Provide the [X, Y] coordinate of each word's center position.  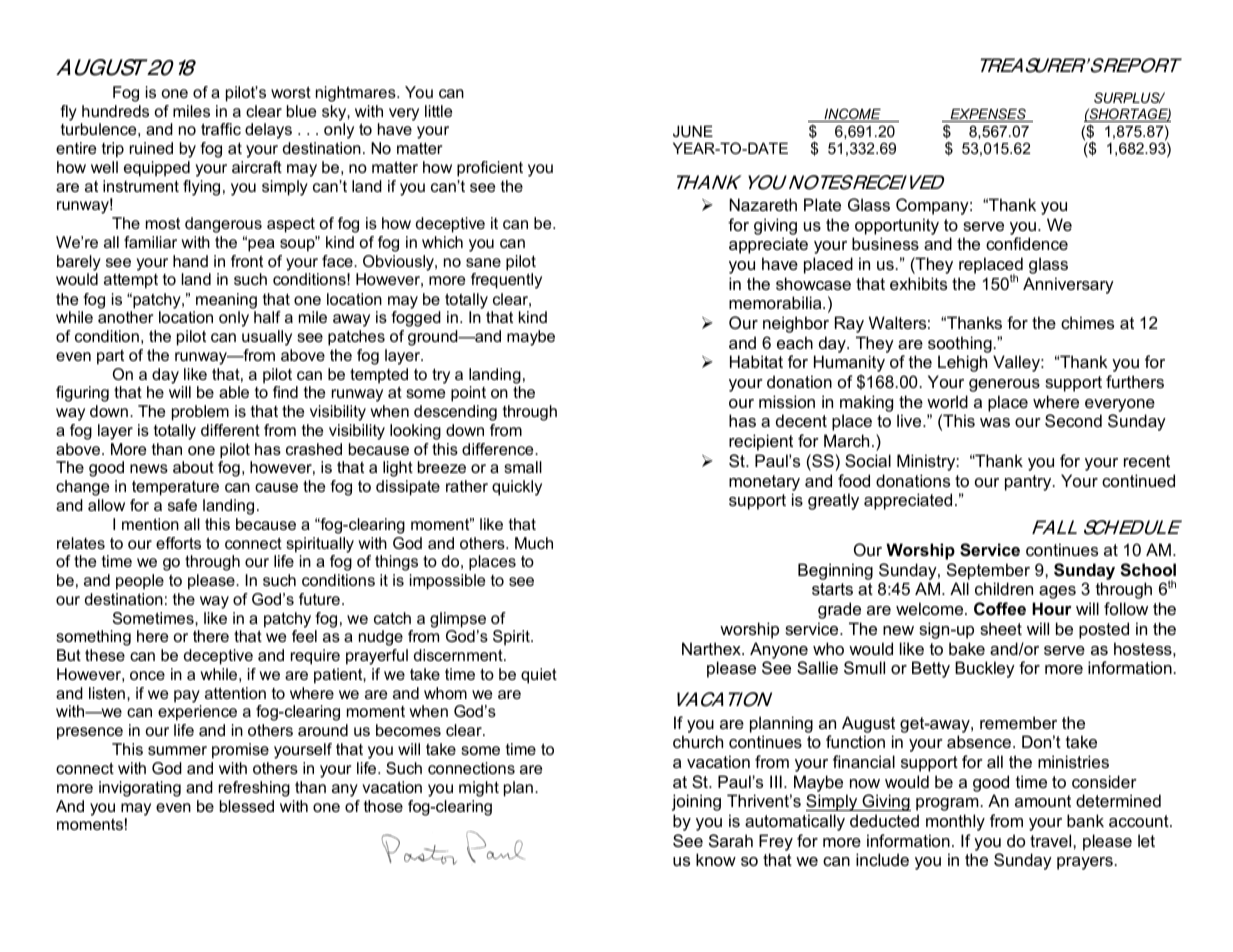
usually [267, 338]
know [716, 859]
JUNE [693, 131]
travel [1052, 840]
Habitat [756, 361]
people [140, 582]
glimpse [458, 620]
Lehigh [962, 363]
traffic [221, 129]
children [1004, 588]
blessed [247, 806]
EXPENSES [988, 115]
